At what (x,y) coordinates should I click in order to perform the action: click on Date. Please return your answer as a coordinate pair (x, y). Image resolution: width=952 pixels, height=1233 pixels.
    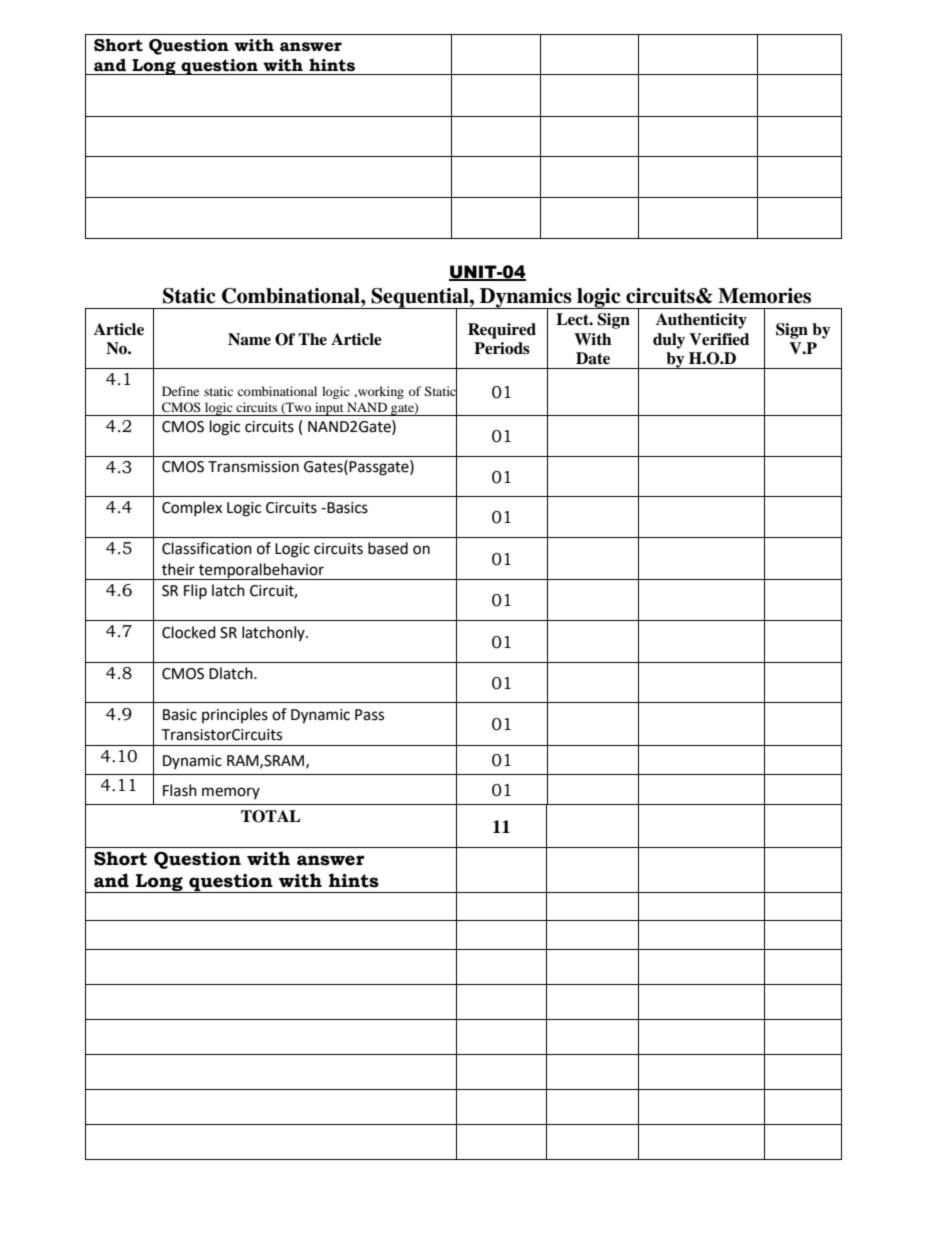
    Looking at the image, I should click on (593, 358).
